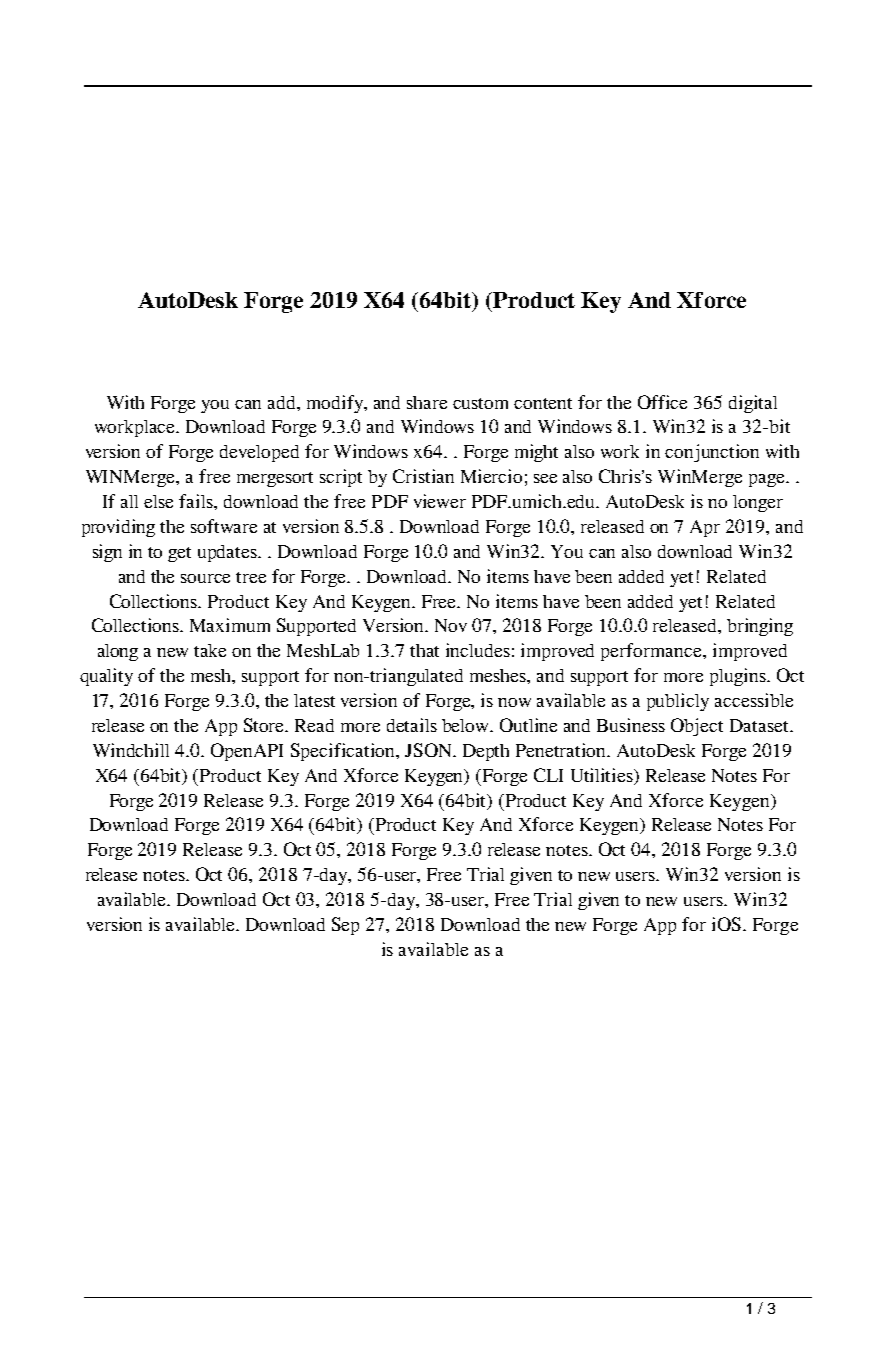  What do you see at coordinates (427, 402) in the screenshot?
I see `share` at bounding box center [427, 402].
